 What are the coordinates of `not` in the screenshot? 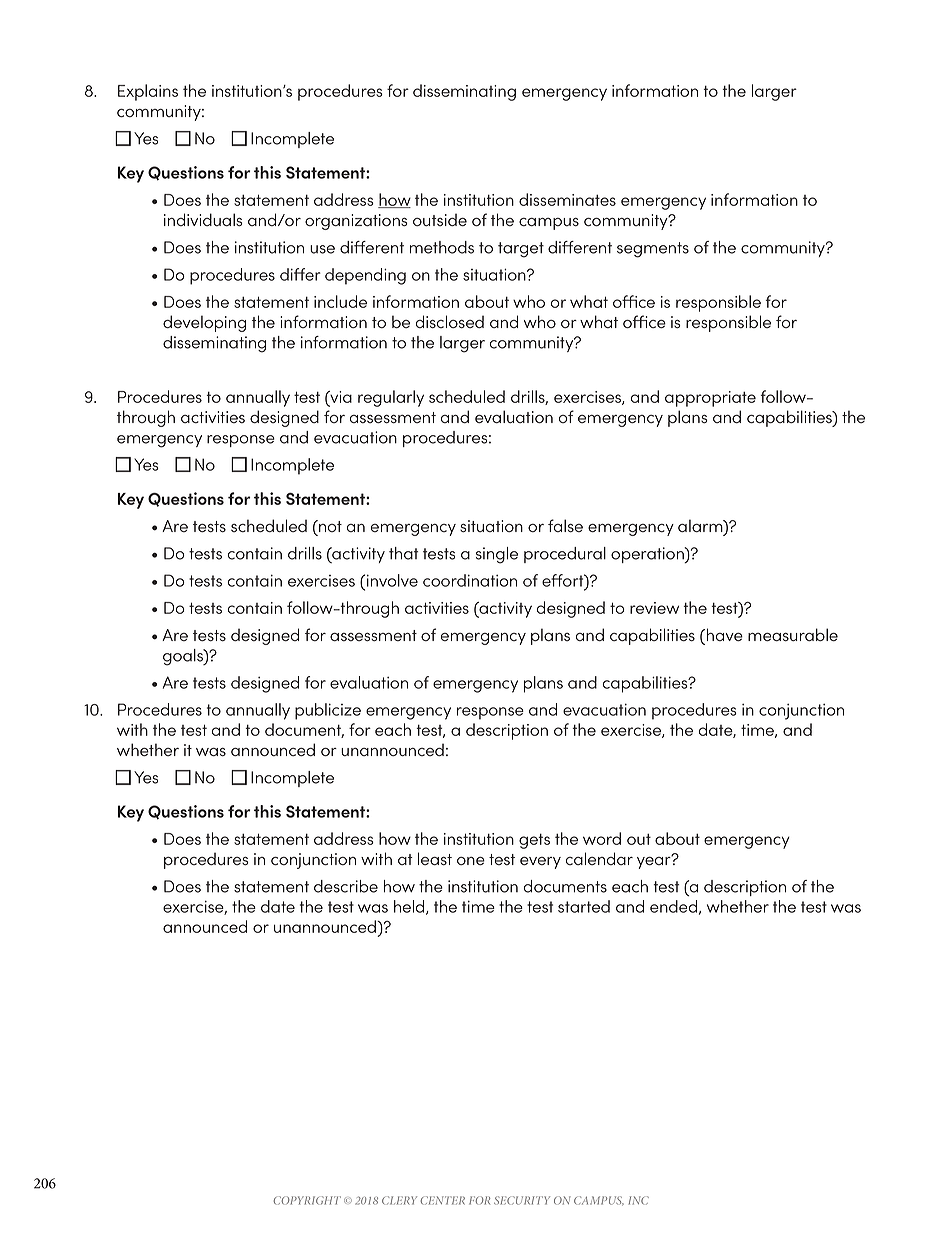 It's located at (329, 526).
